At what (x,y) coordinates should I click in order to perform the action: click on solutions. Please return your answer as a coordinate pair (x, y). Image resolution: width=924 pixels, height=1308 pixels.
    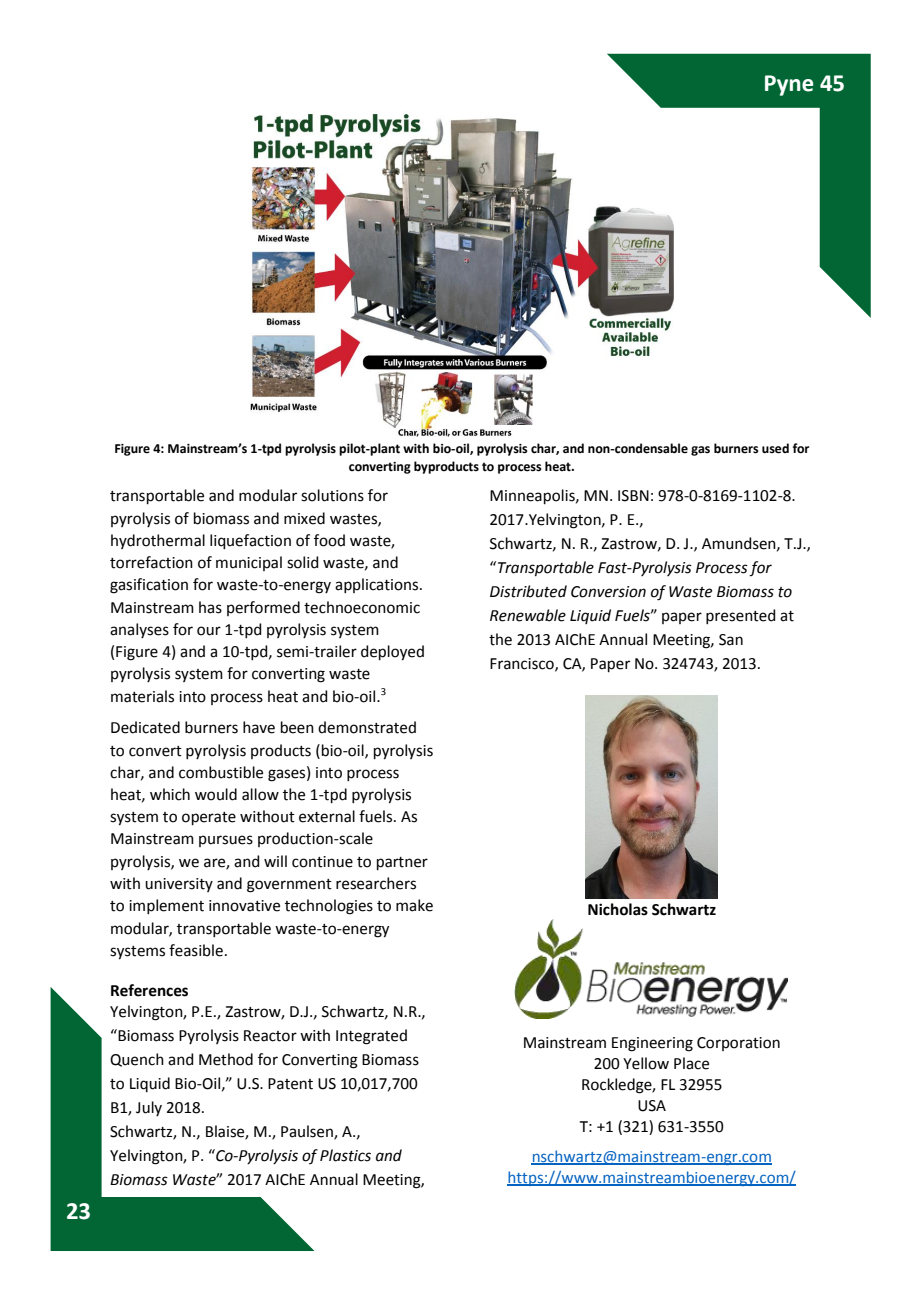
    Looking at the image, I should click on (332, 495).
